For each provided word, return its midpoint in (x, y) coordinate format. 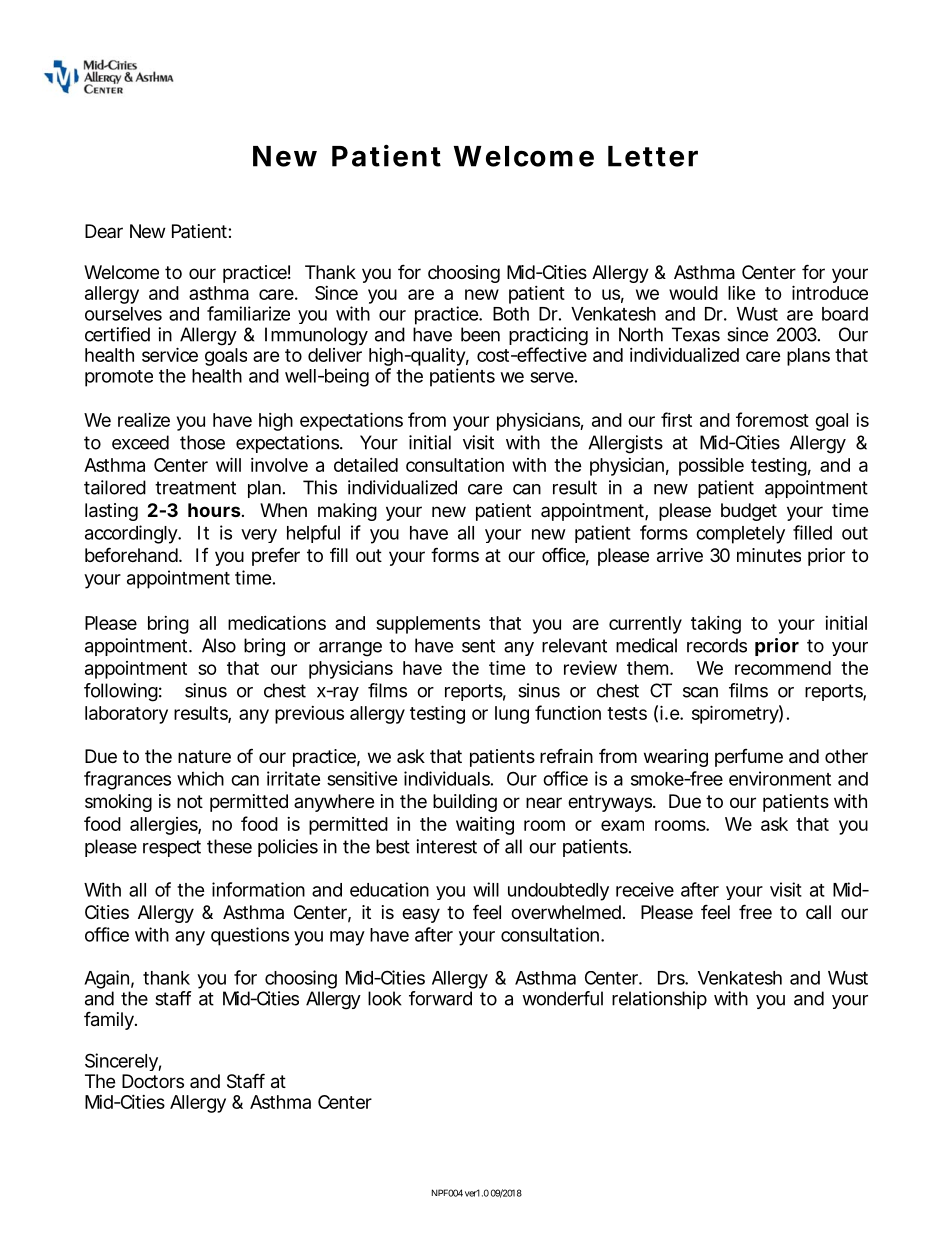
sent (478, 646)
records (717, 645)
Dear (104, 231)
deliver (335, 355)
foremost (772, 419)
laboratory (126, 715)
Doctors (153, 1081)
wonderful (562, 998)
